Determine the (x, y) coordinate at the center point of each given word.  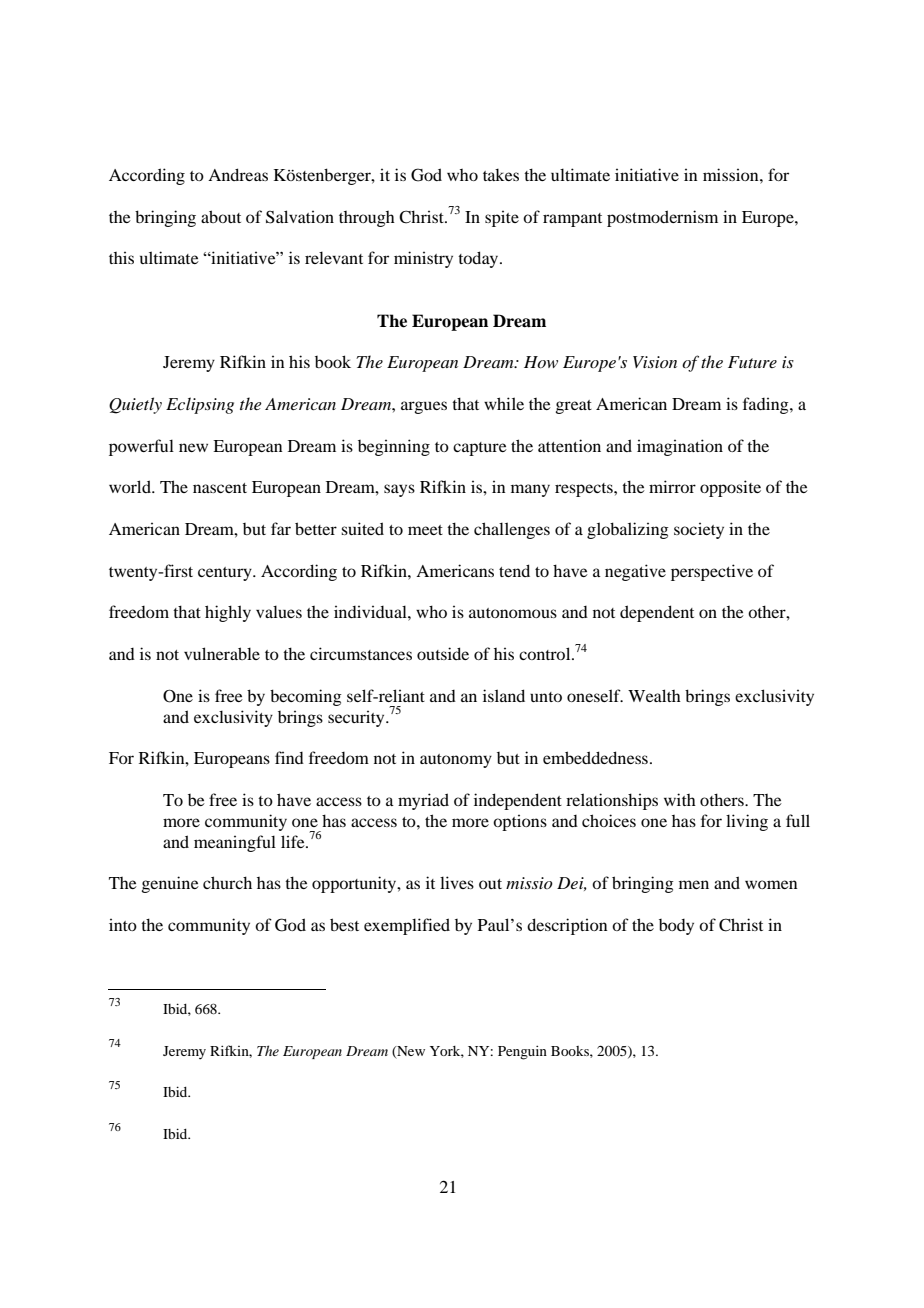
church (227, 882)
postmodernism (662, 218)
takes (501, 175)
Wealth (654, 695)
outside (443, 653)
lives (457, 882)
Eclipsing (200, 405)
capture (480, 449)
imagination (680, 447)
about (221, 216)
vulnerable (222, 653)
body (676, 927)
